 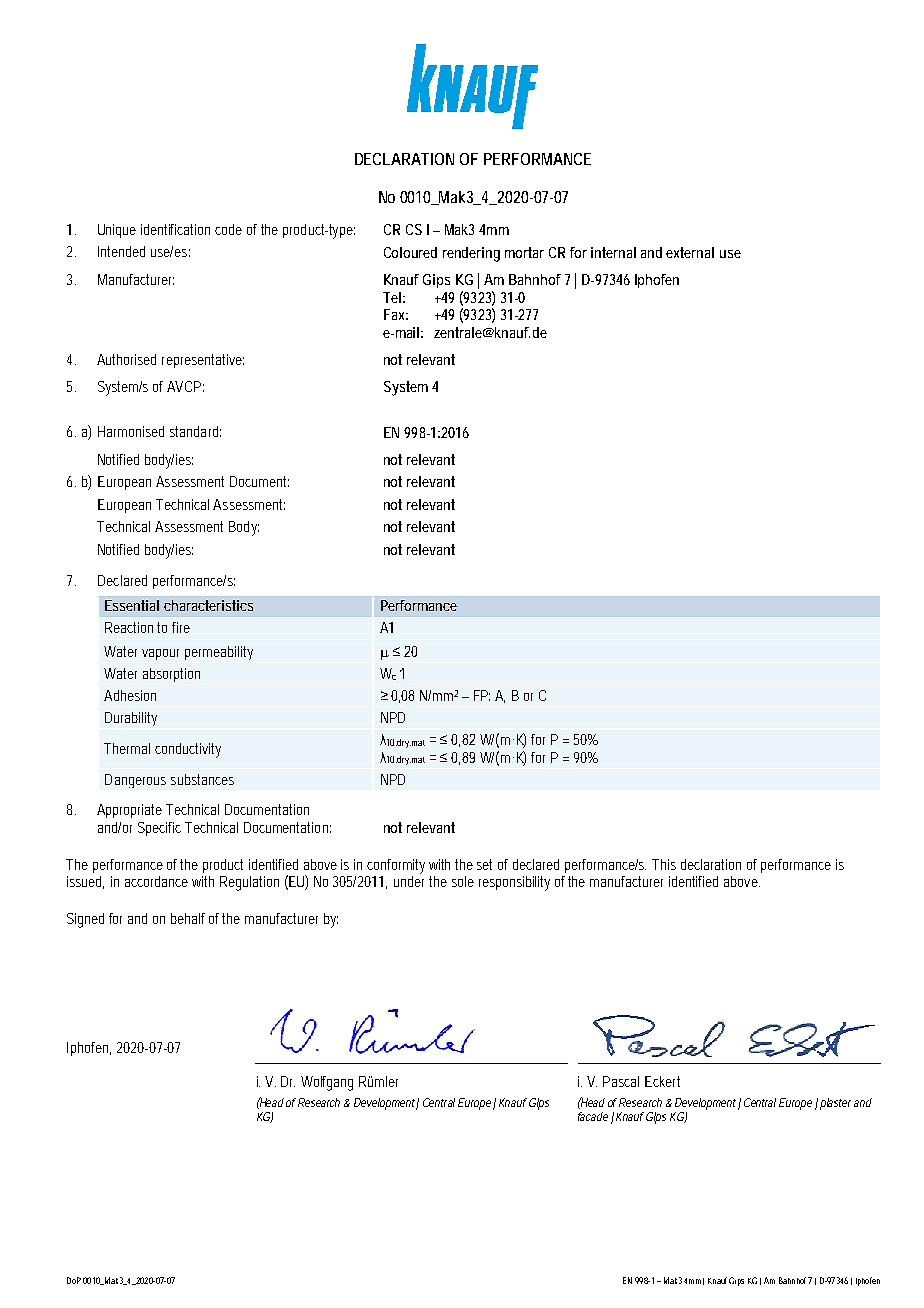 What do you see at coordinates (410, 252) in the screenshot?
I see `Coloured` at bounding box center [410, 252].
